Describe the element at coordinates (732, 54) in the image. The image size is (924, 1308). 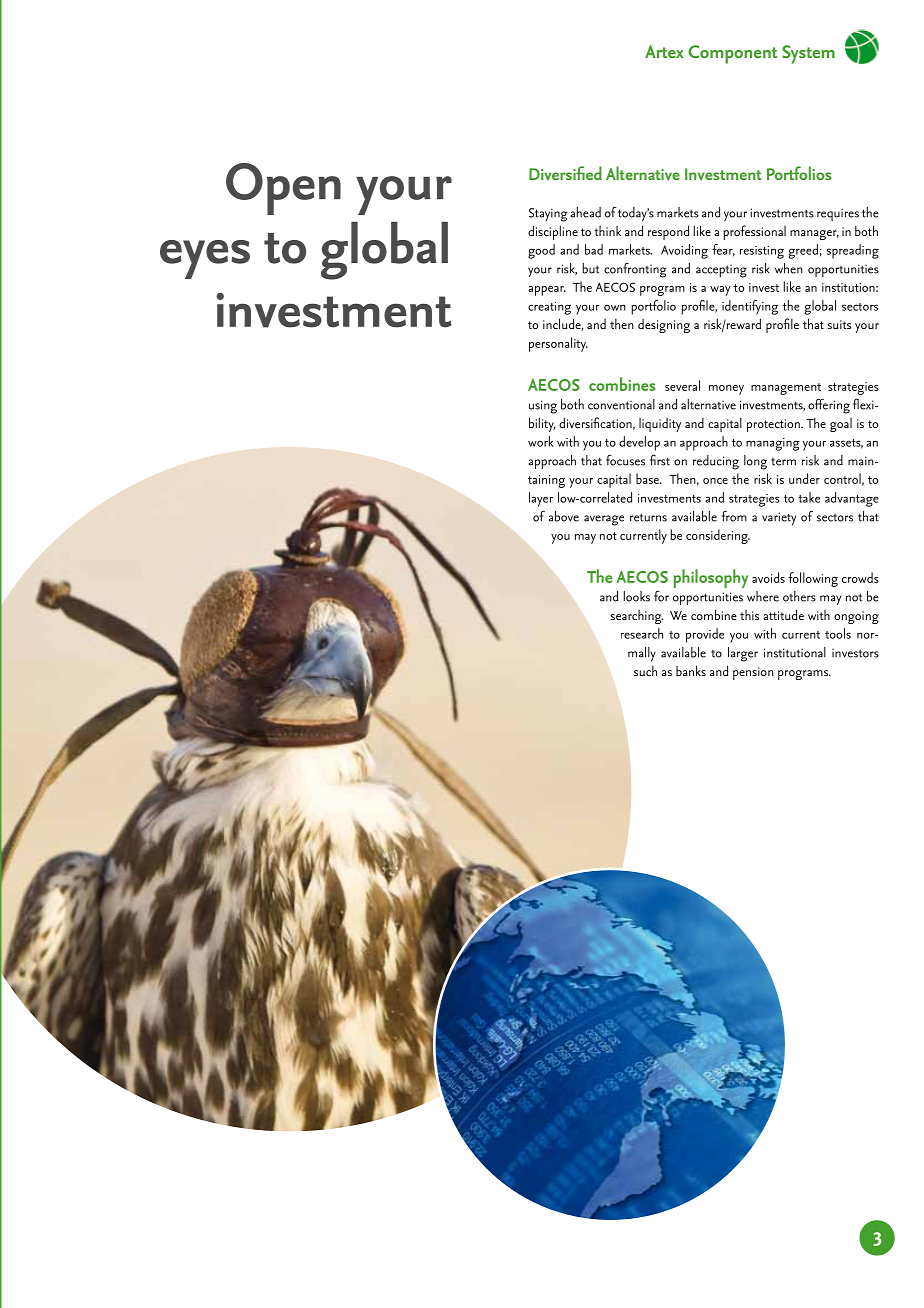
I see `Component` at that location.
